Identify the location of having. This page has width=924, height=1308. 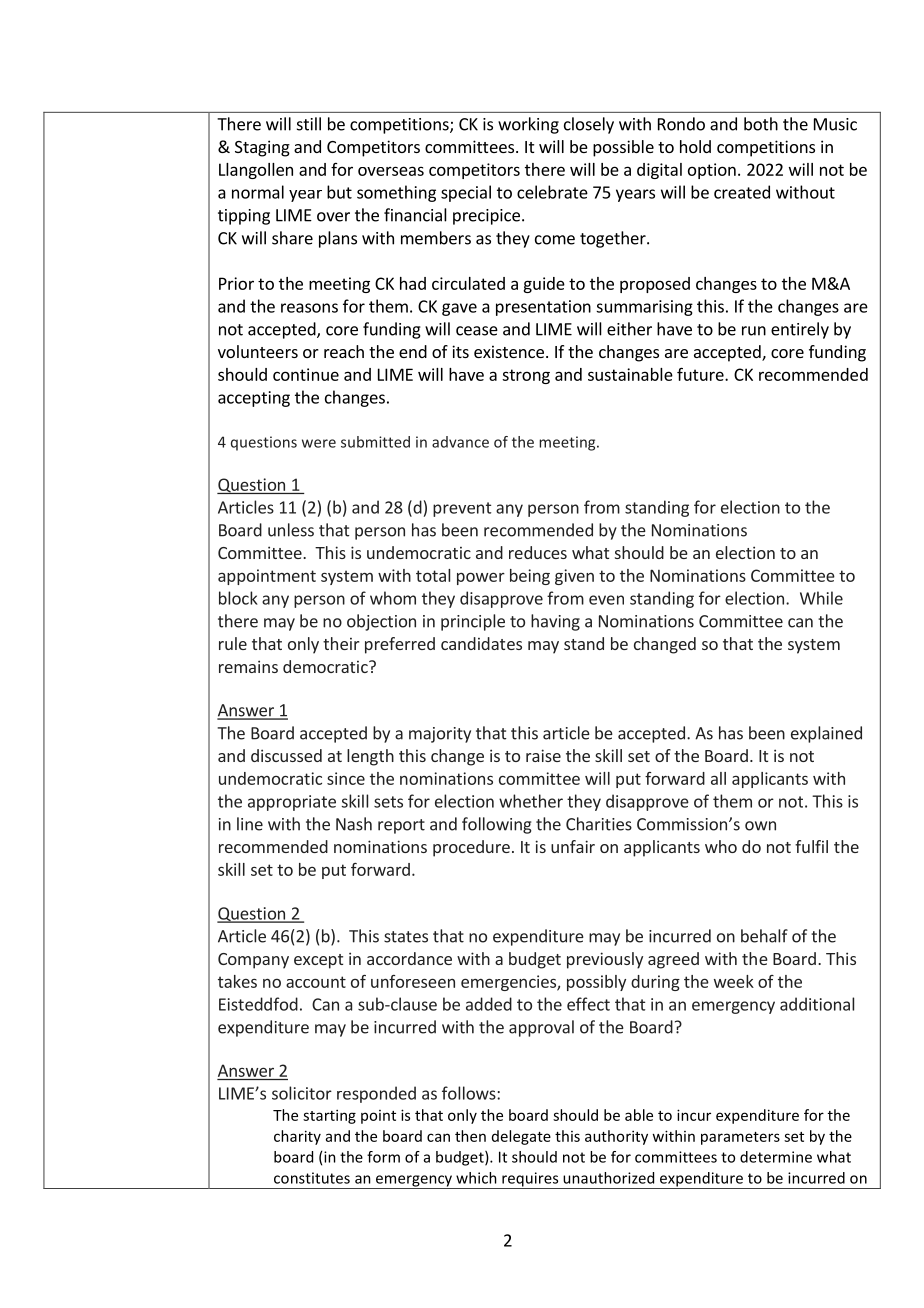
(555, 622).
